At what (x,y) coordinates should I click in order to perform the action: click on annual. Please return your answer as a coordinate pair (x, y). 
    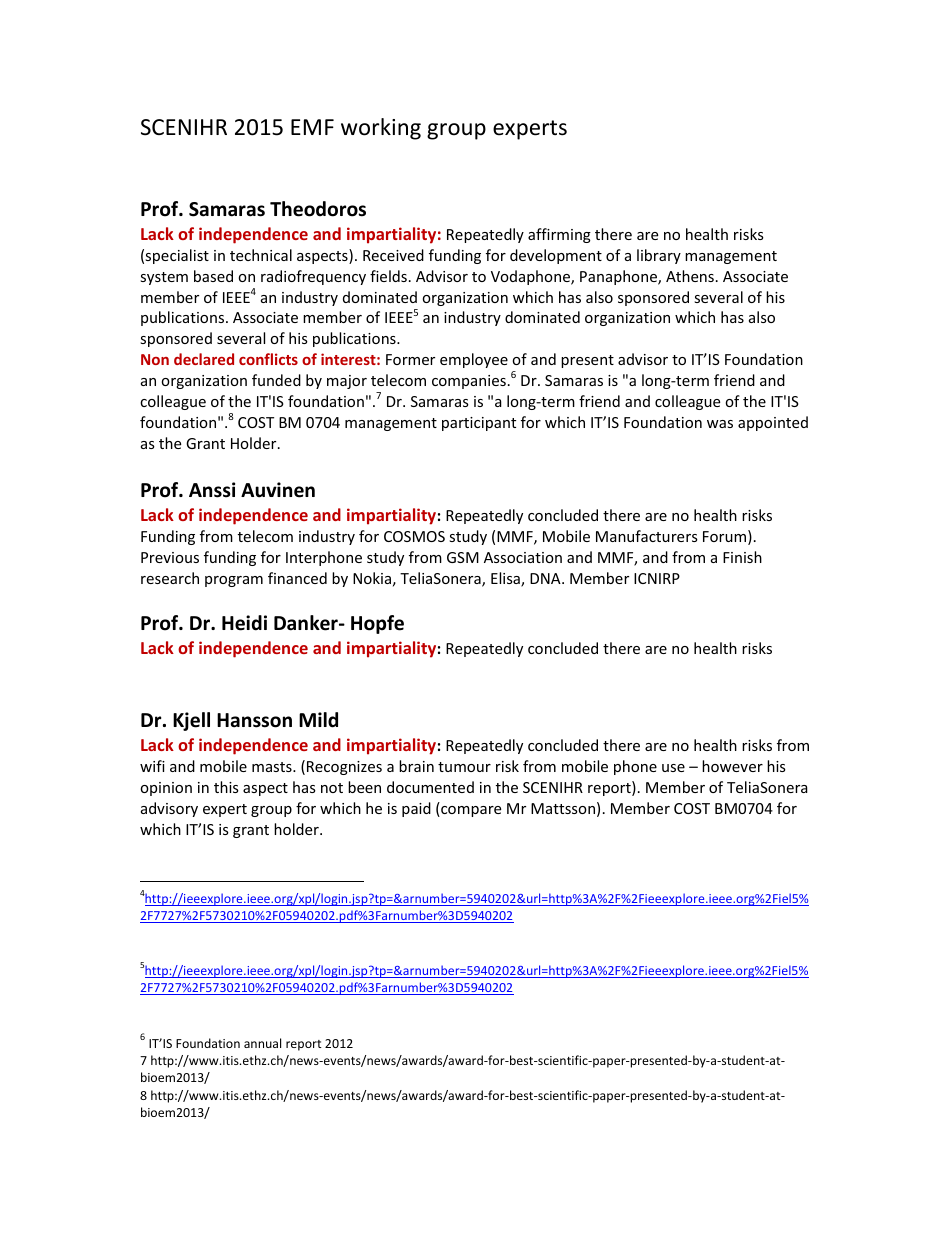
    Looking at the image, I should click on (262, 1043).
